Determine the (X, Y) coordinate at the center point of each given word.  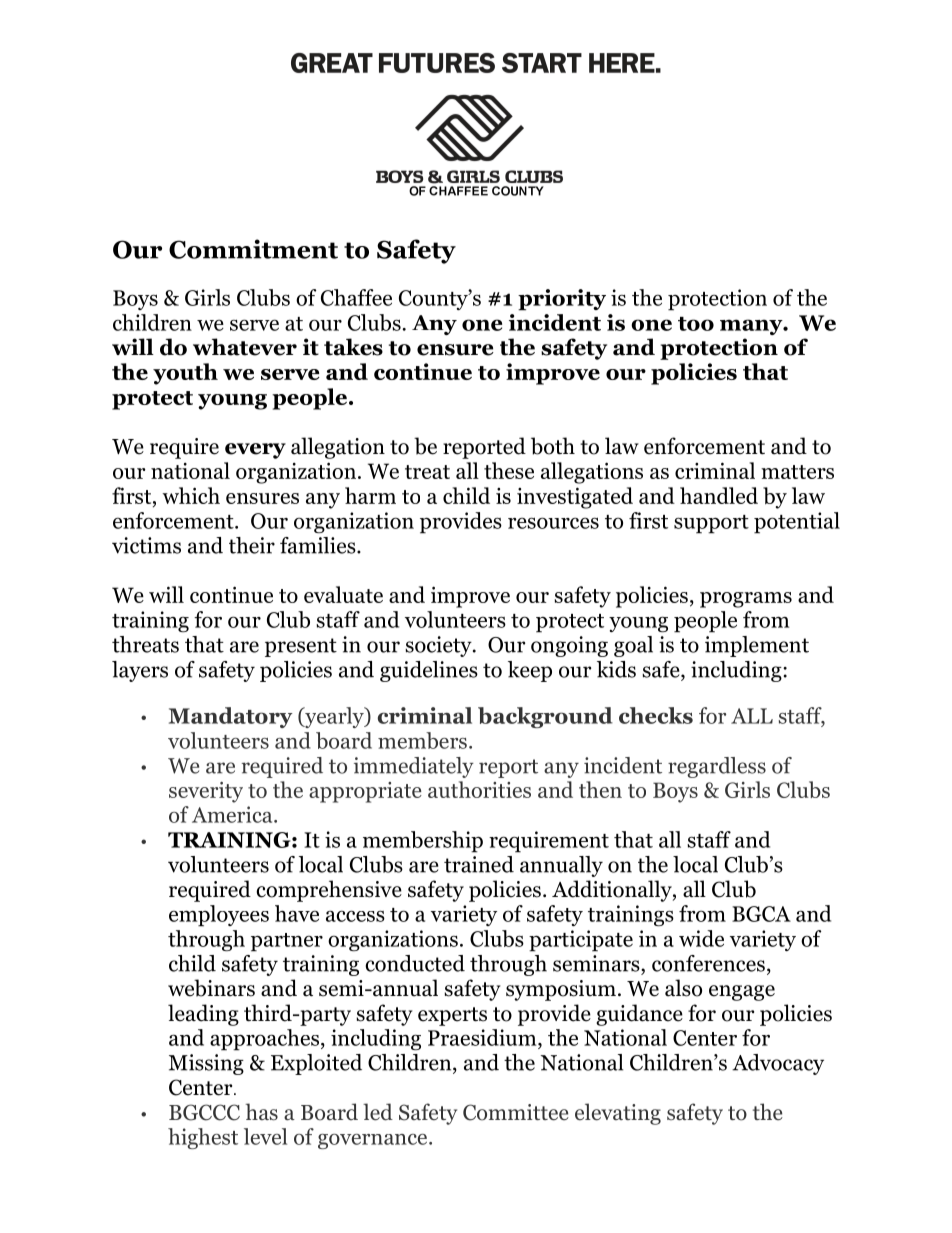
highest (203, 1138)
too (696, 324)
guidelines (429, 671)
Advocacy (778, 1064)
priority (562, 300)
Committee (516, 1112)
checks (656, 715)
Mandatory (231, 717)
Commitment (253, 249)
